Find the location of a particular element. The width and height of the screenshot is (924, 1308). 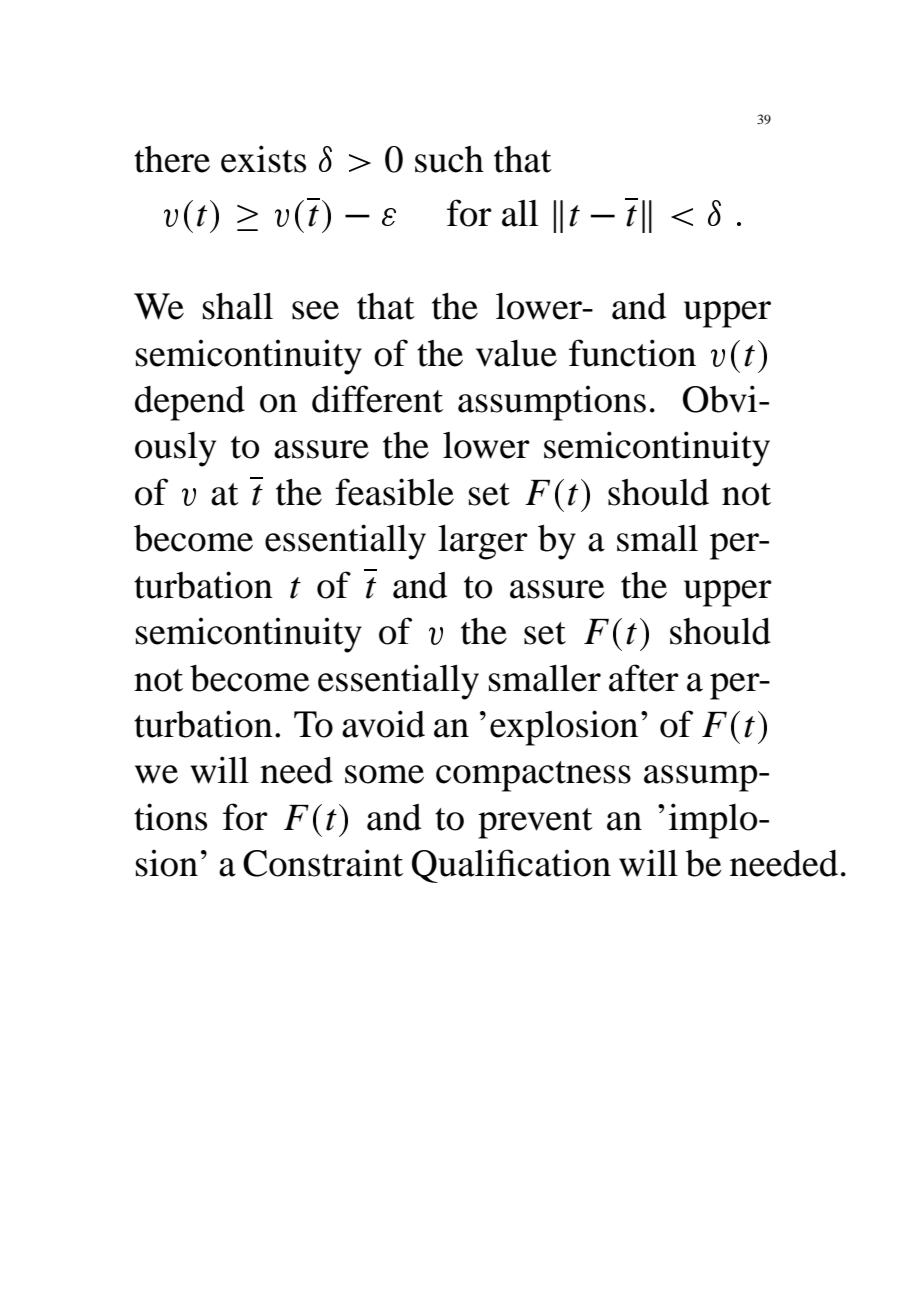

depend is located at coordinates (190, 403).
